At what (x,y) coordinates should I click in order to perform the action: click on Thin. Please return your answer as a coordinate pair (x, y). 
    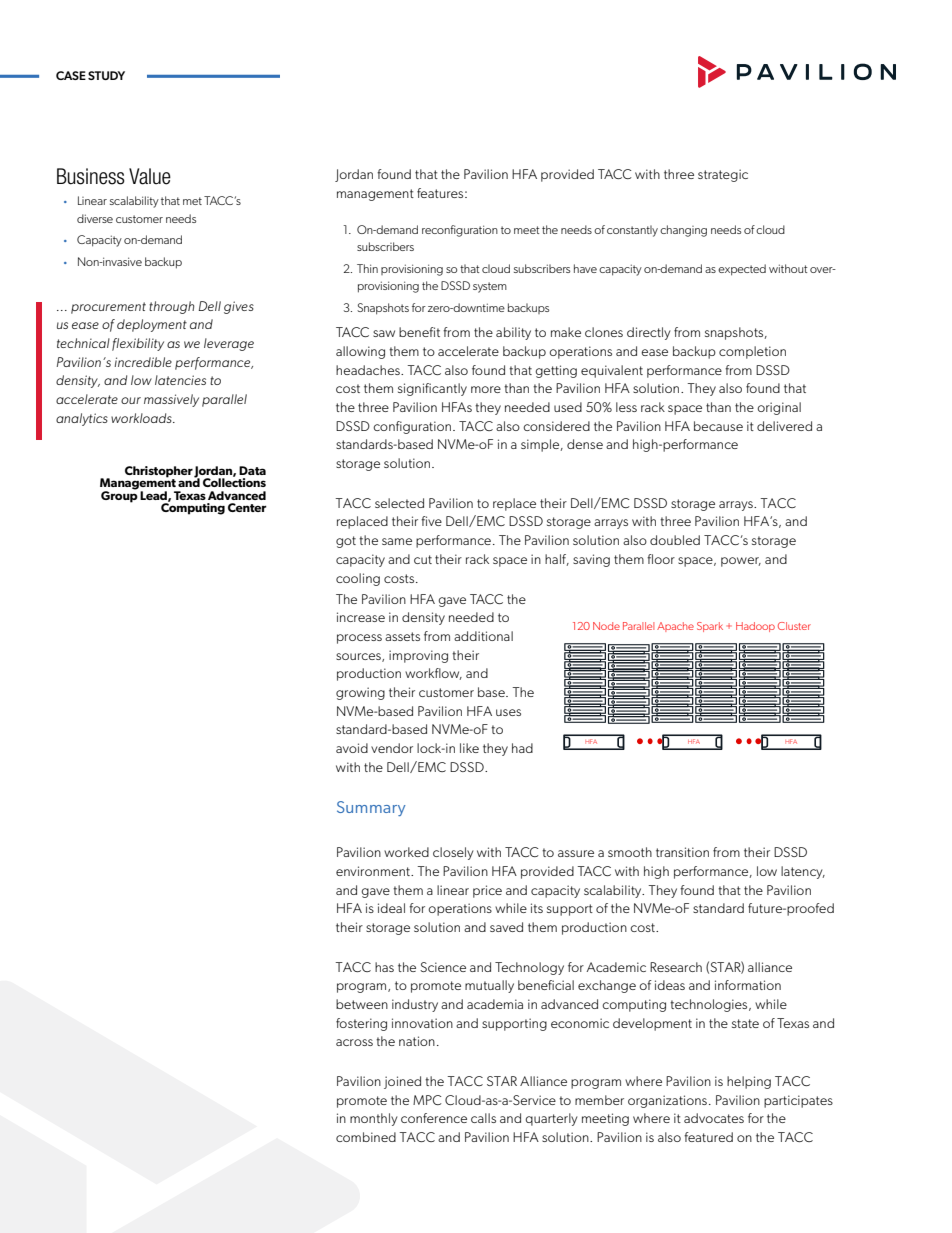
    Looking at the image, I should click on (367, 268).
